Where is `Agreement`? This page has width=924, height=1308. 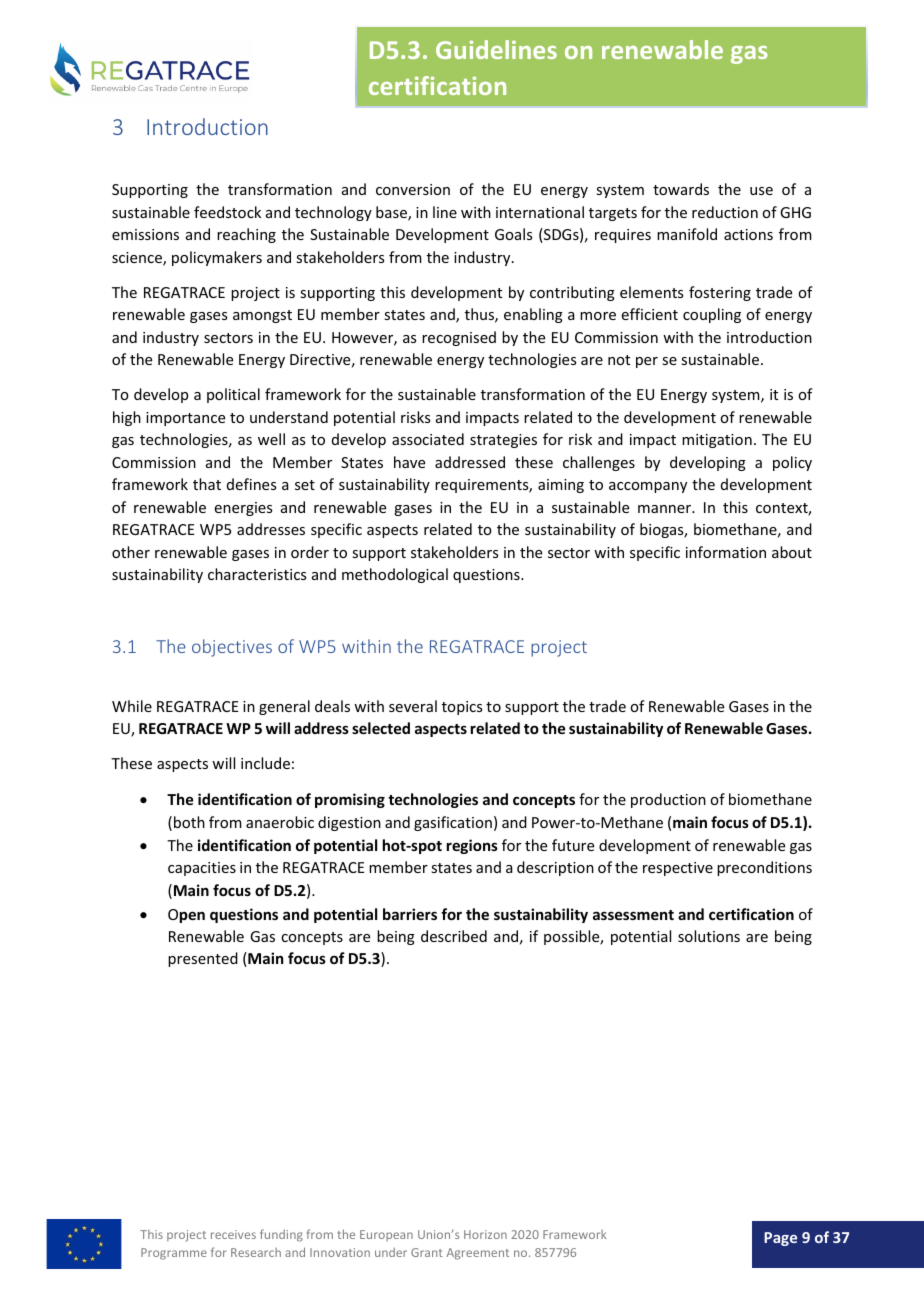 Agreement is located at coordinates (477, 1254).
